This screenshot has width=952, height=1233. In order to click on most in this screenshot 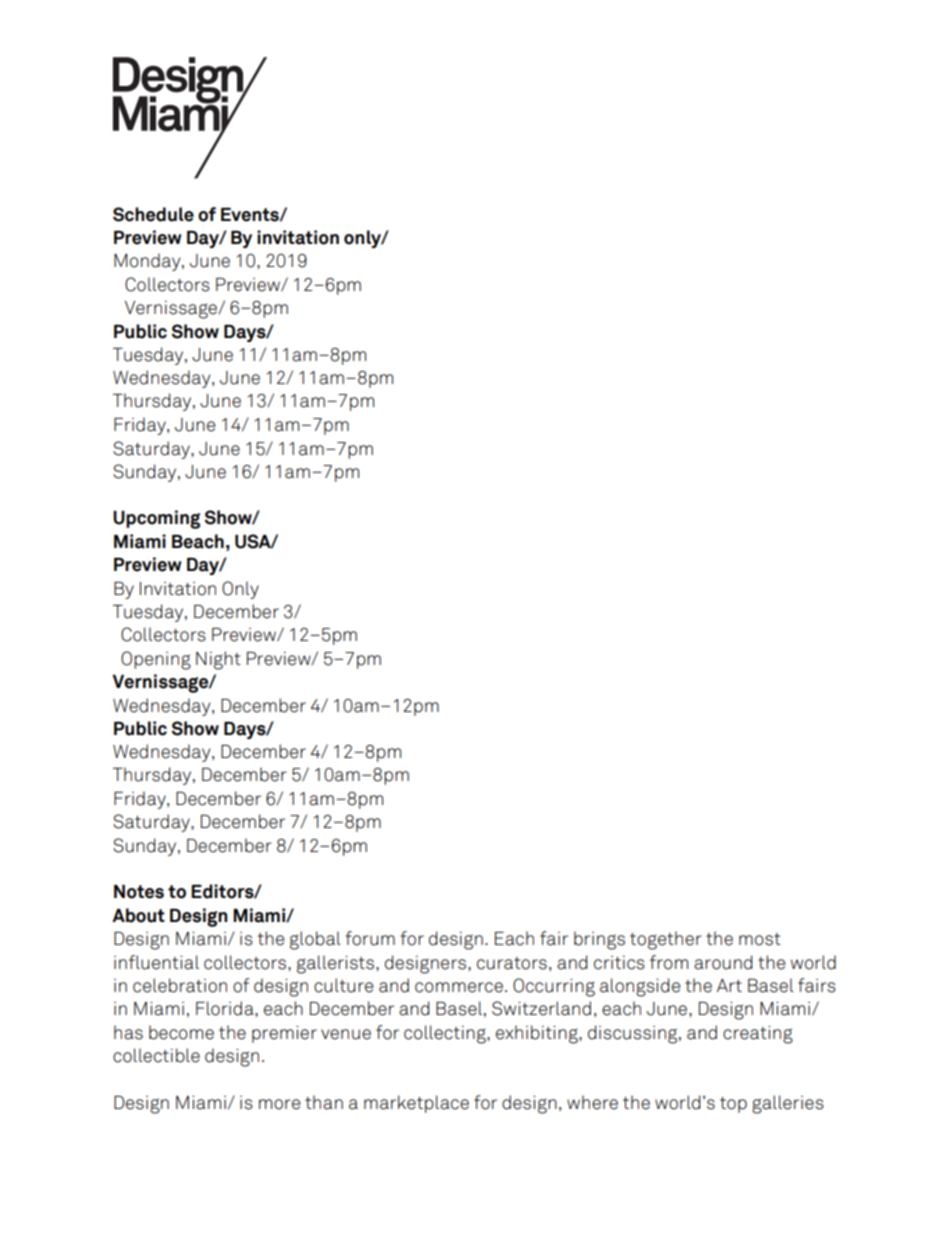, I will do `click(760, 939)`.
